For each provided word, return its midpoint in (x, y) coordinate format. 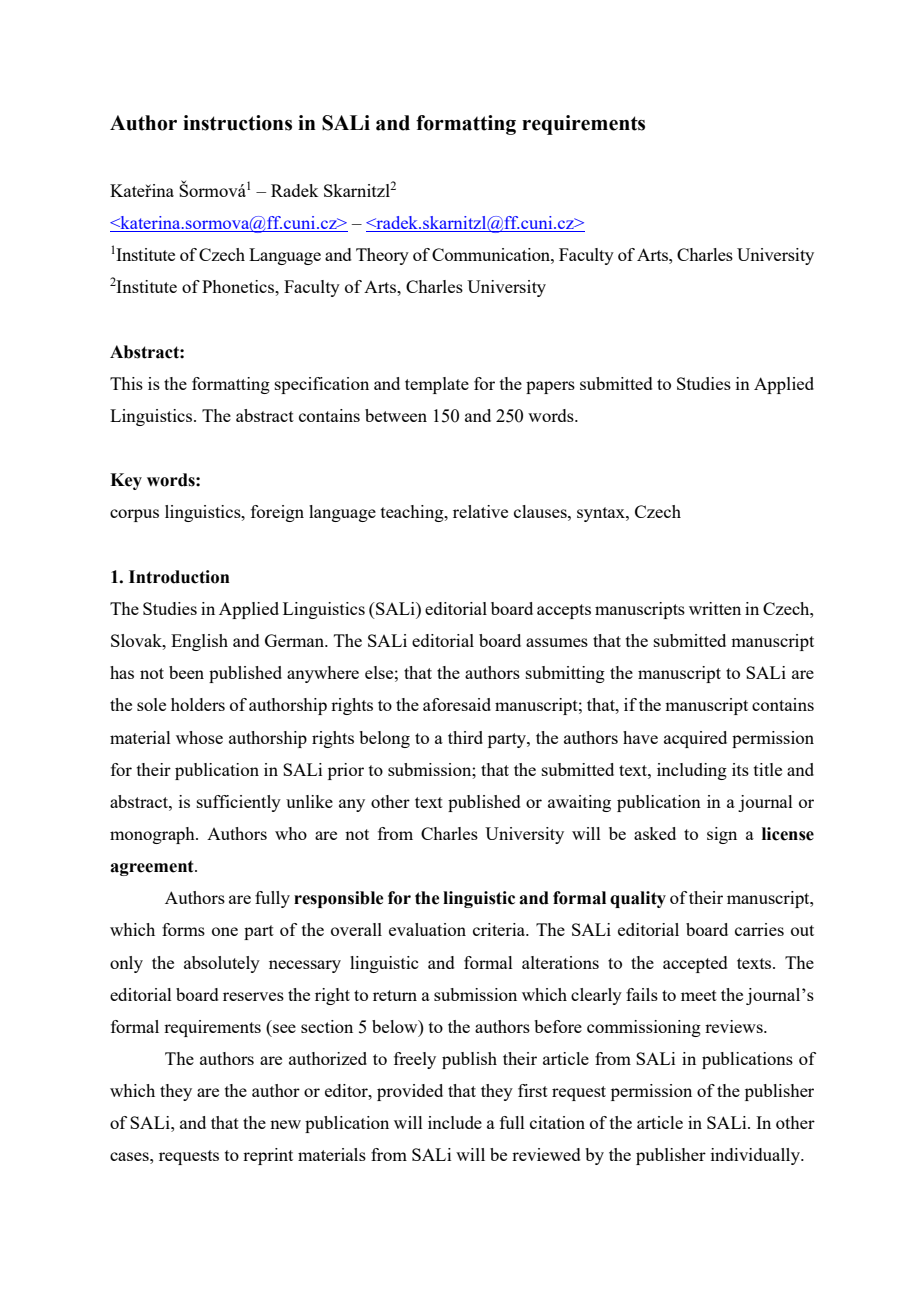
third (465, 737)
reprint (268, 1156)
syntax (602, 514)
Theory (382, 256)
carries (759, 929)
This (126, 383)
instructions (237, 123)
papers (550, 387)
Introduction (179, 577)
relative (480, 511)
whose (199, 737)
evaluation (427, 929)
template (437, 385)
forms (183, 929)
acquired (695, 739)
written (715, 608)
